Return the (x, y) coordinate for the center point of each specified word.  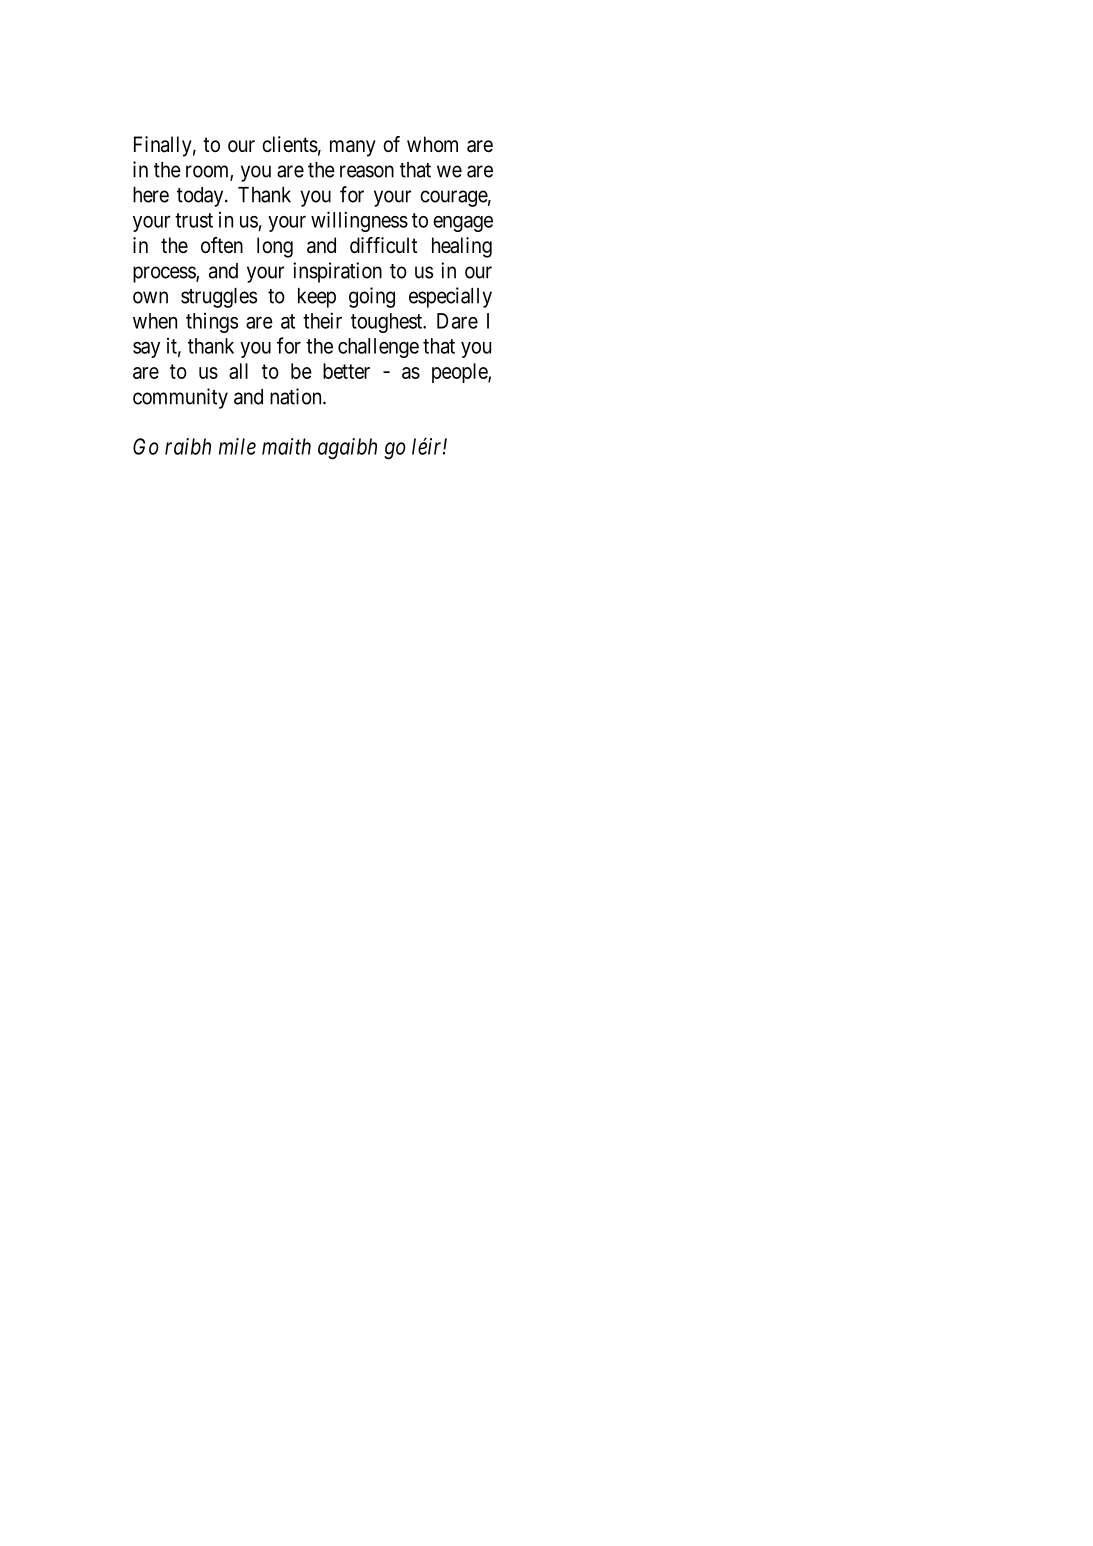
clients (290, 144)
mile (237, 446)
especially (450, 297)
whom (432, 144)
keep (317, 298)
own (150, 297)
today (201, 197)
